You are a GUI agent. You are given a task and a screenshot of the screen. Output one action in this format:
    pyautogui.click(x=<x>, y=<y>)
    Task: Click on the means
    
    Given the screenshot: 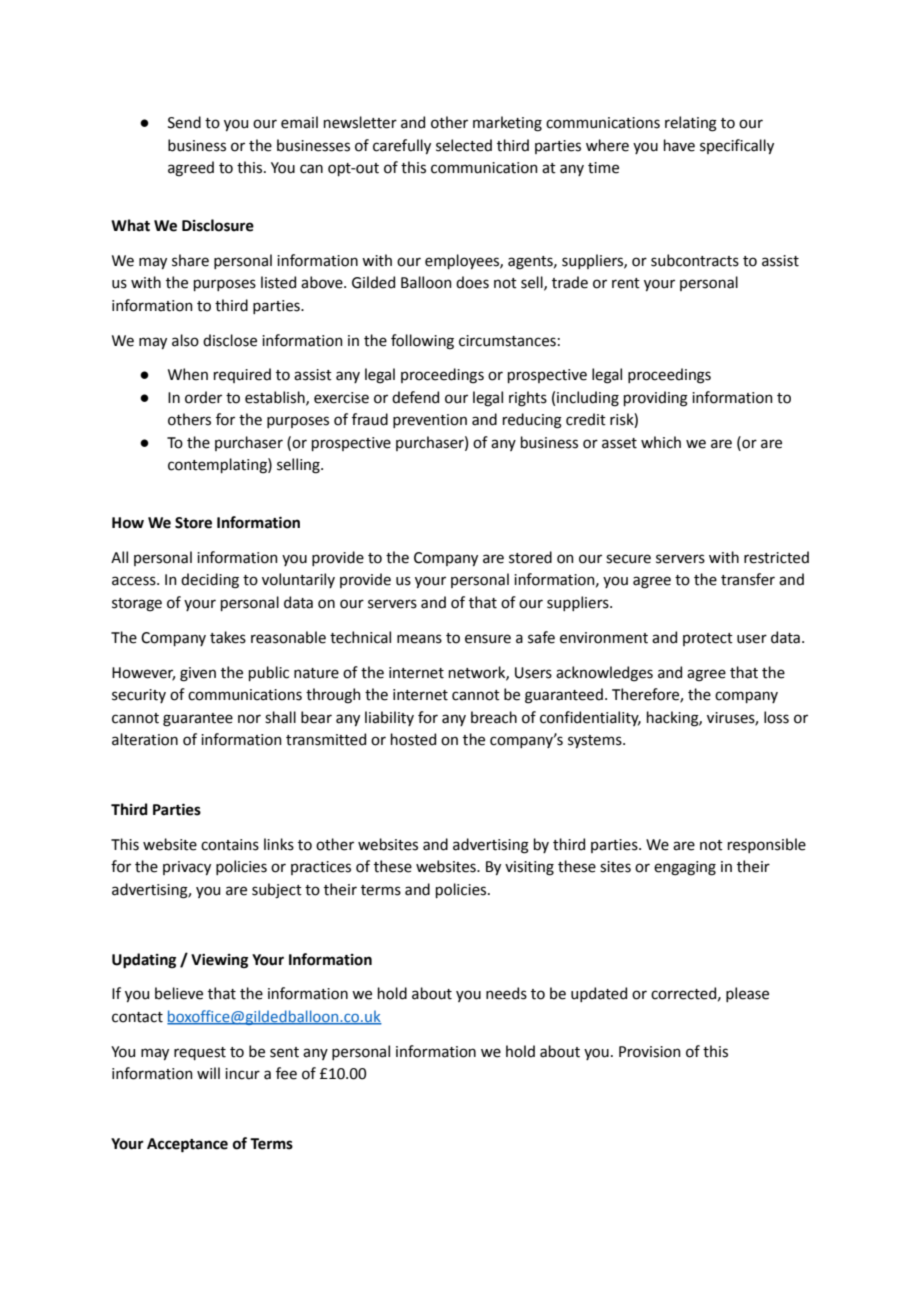 What is the action you would take?
    pyautogui.click(x=419, y=639)
